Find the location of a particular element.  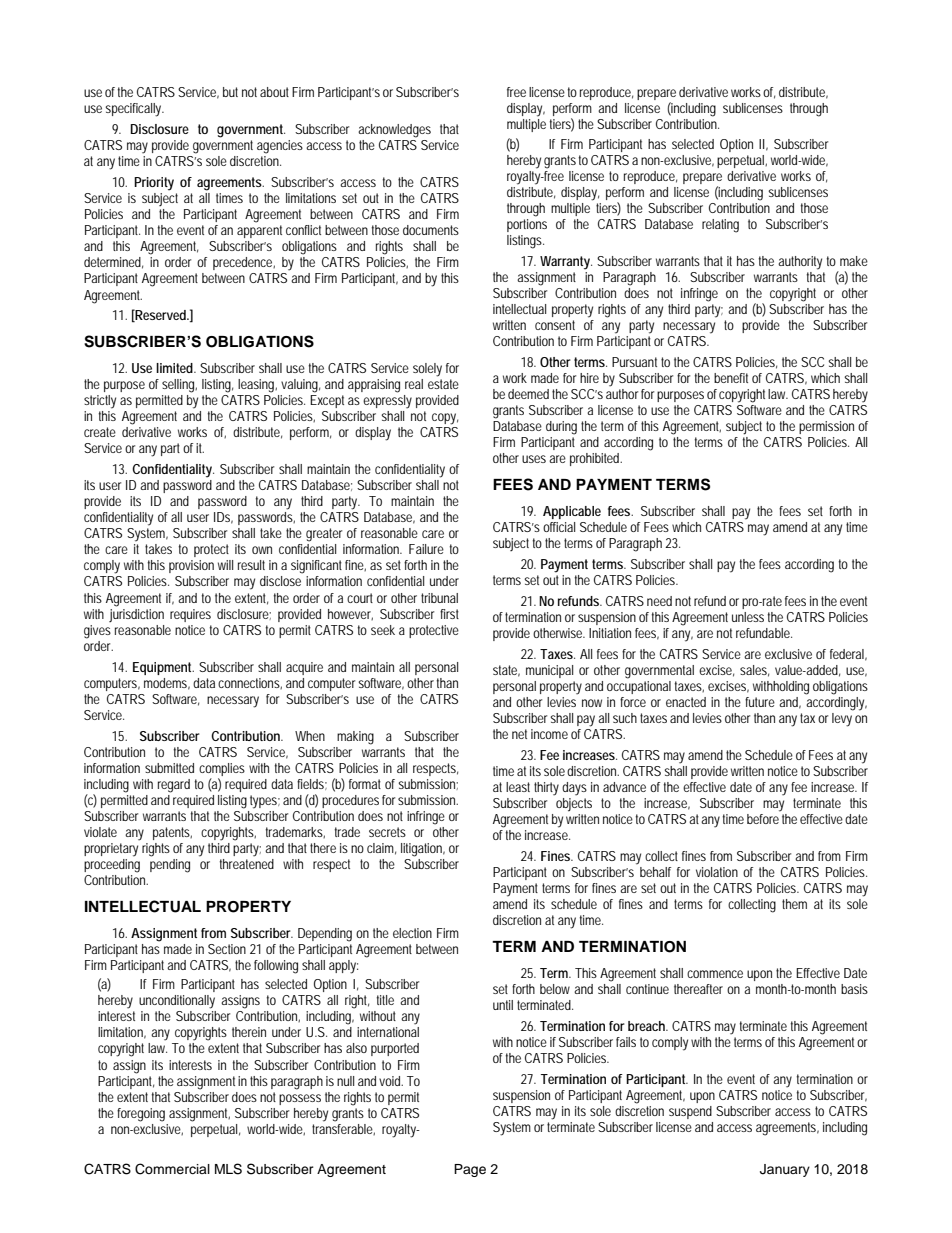

requires is located at coordinates (190, 615).
